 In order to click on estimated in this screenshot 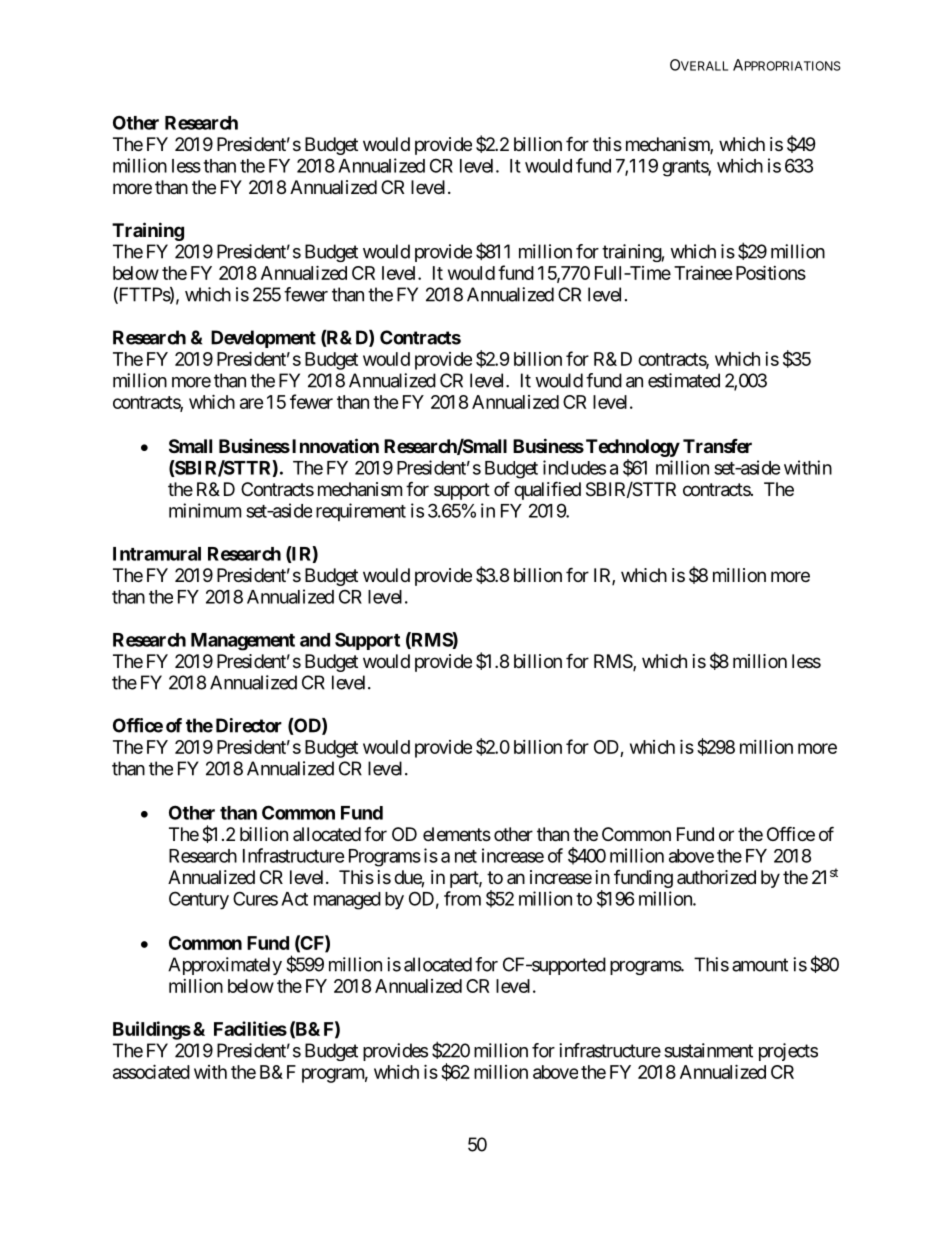, I will do `click(684, 380)`.
